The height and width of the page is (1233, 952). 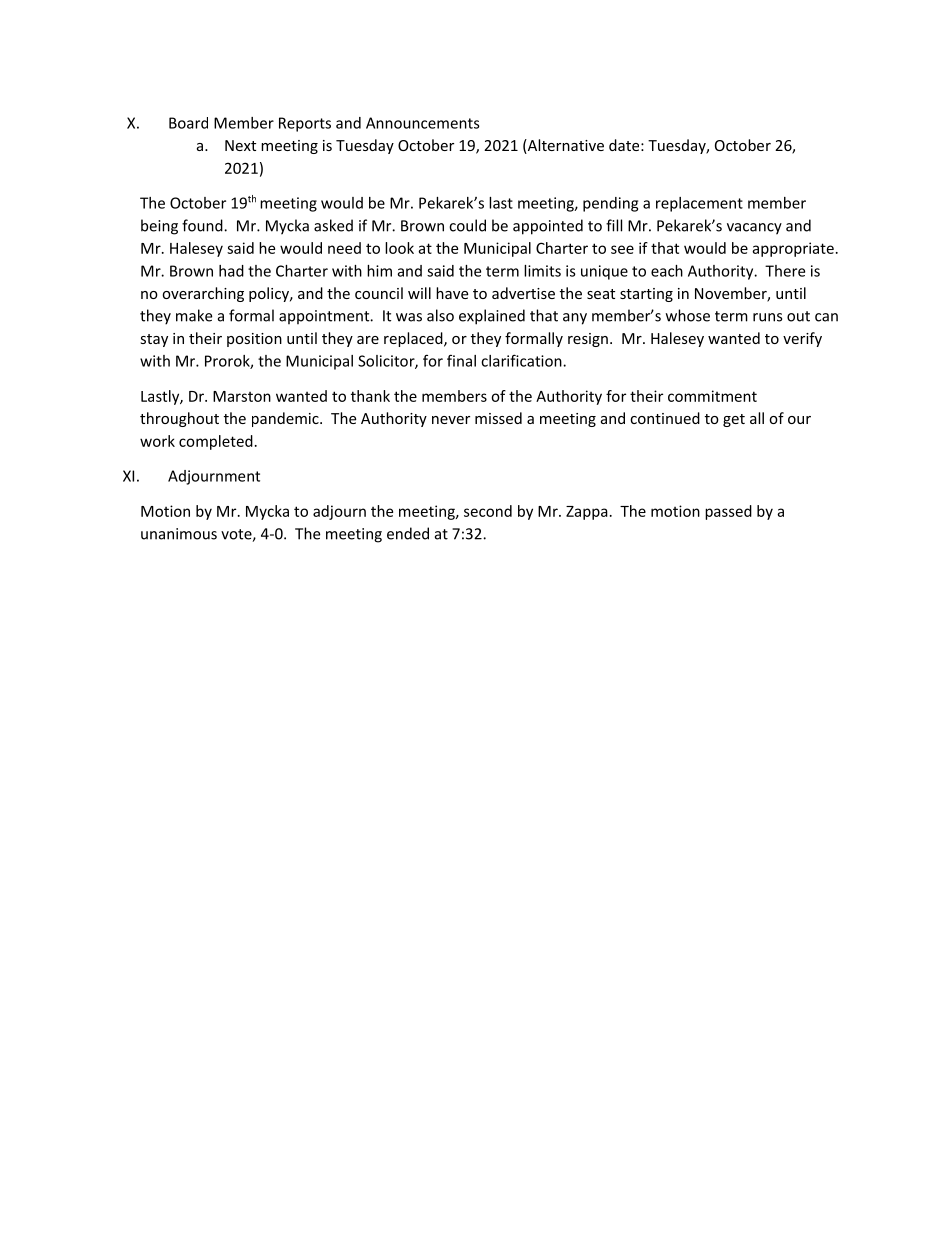 I want to click on position, so click(x=254, y=340).
